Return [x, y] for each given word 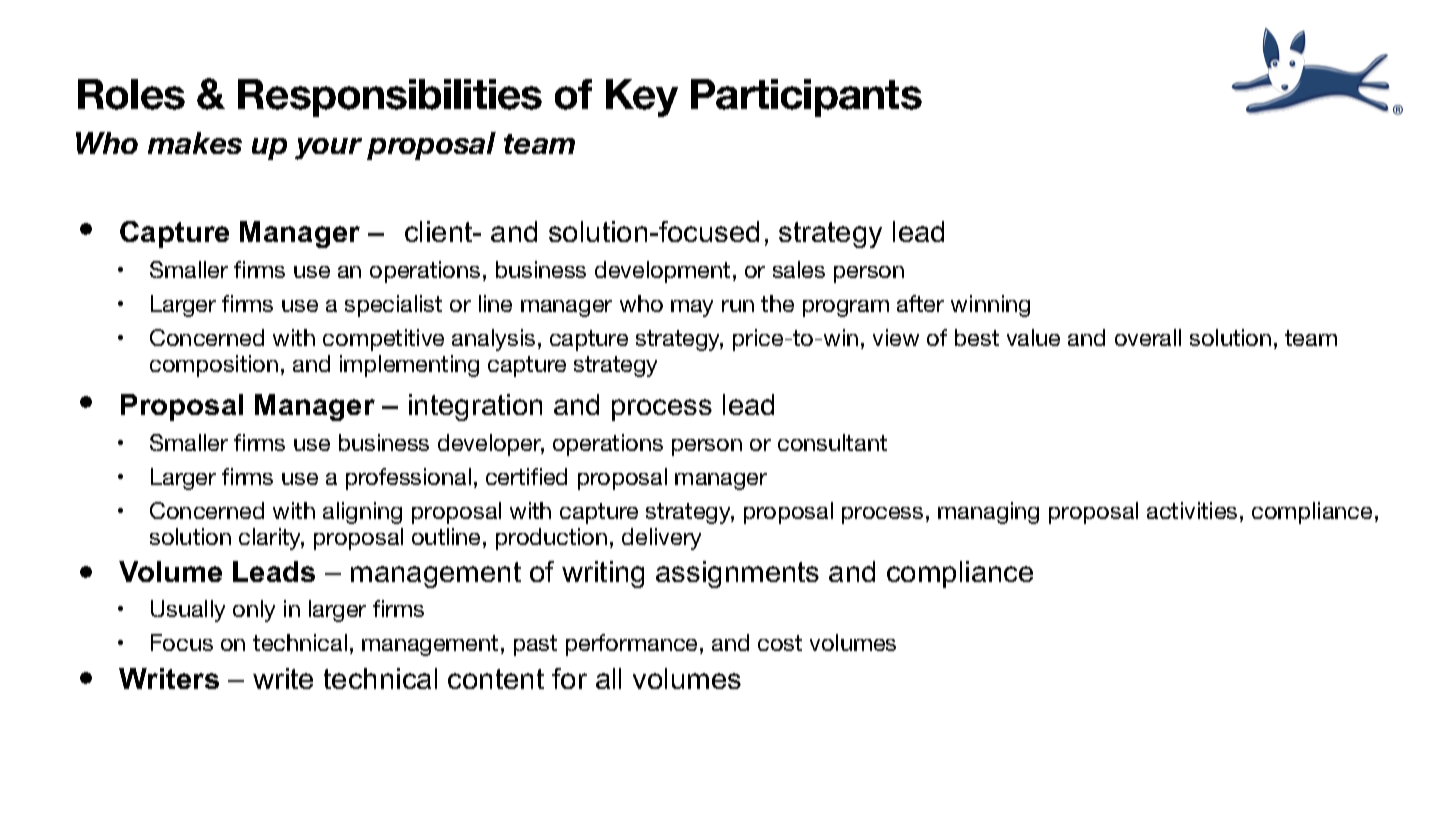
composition [214, 366]
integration [475, 407]
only [254, 611]
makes [195, 143]
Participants [806, 98]
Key [642, 98]
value [1033, 337]
